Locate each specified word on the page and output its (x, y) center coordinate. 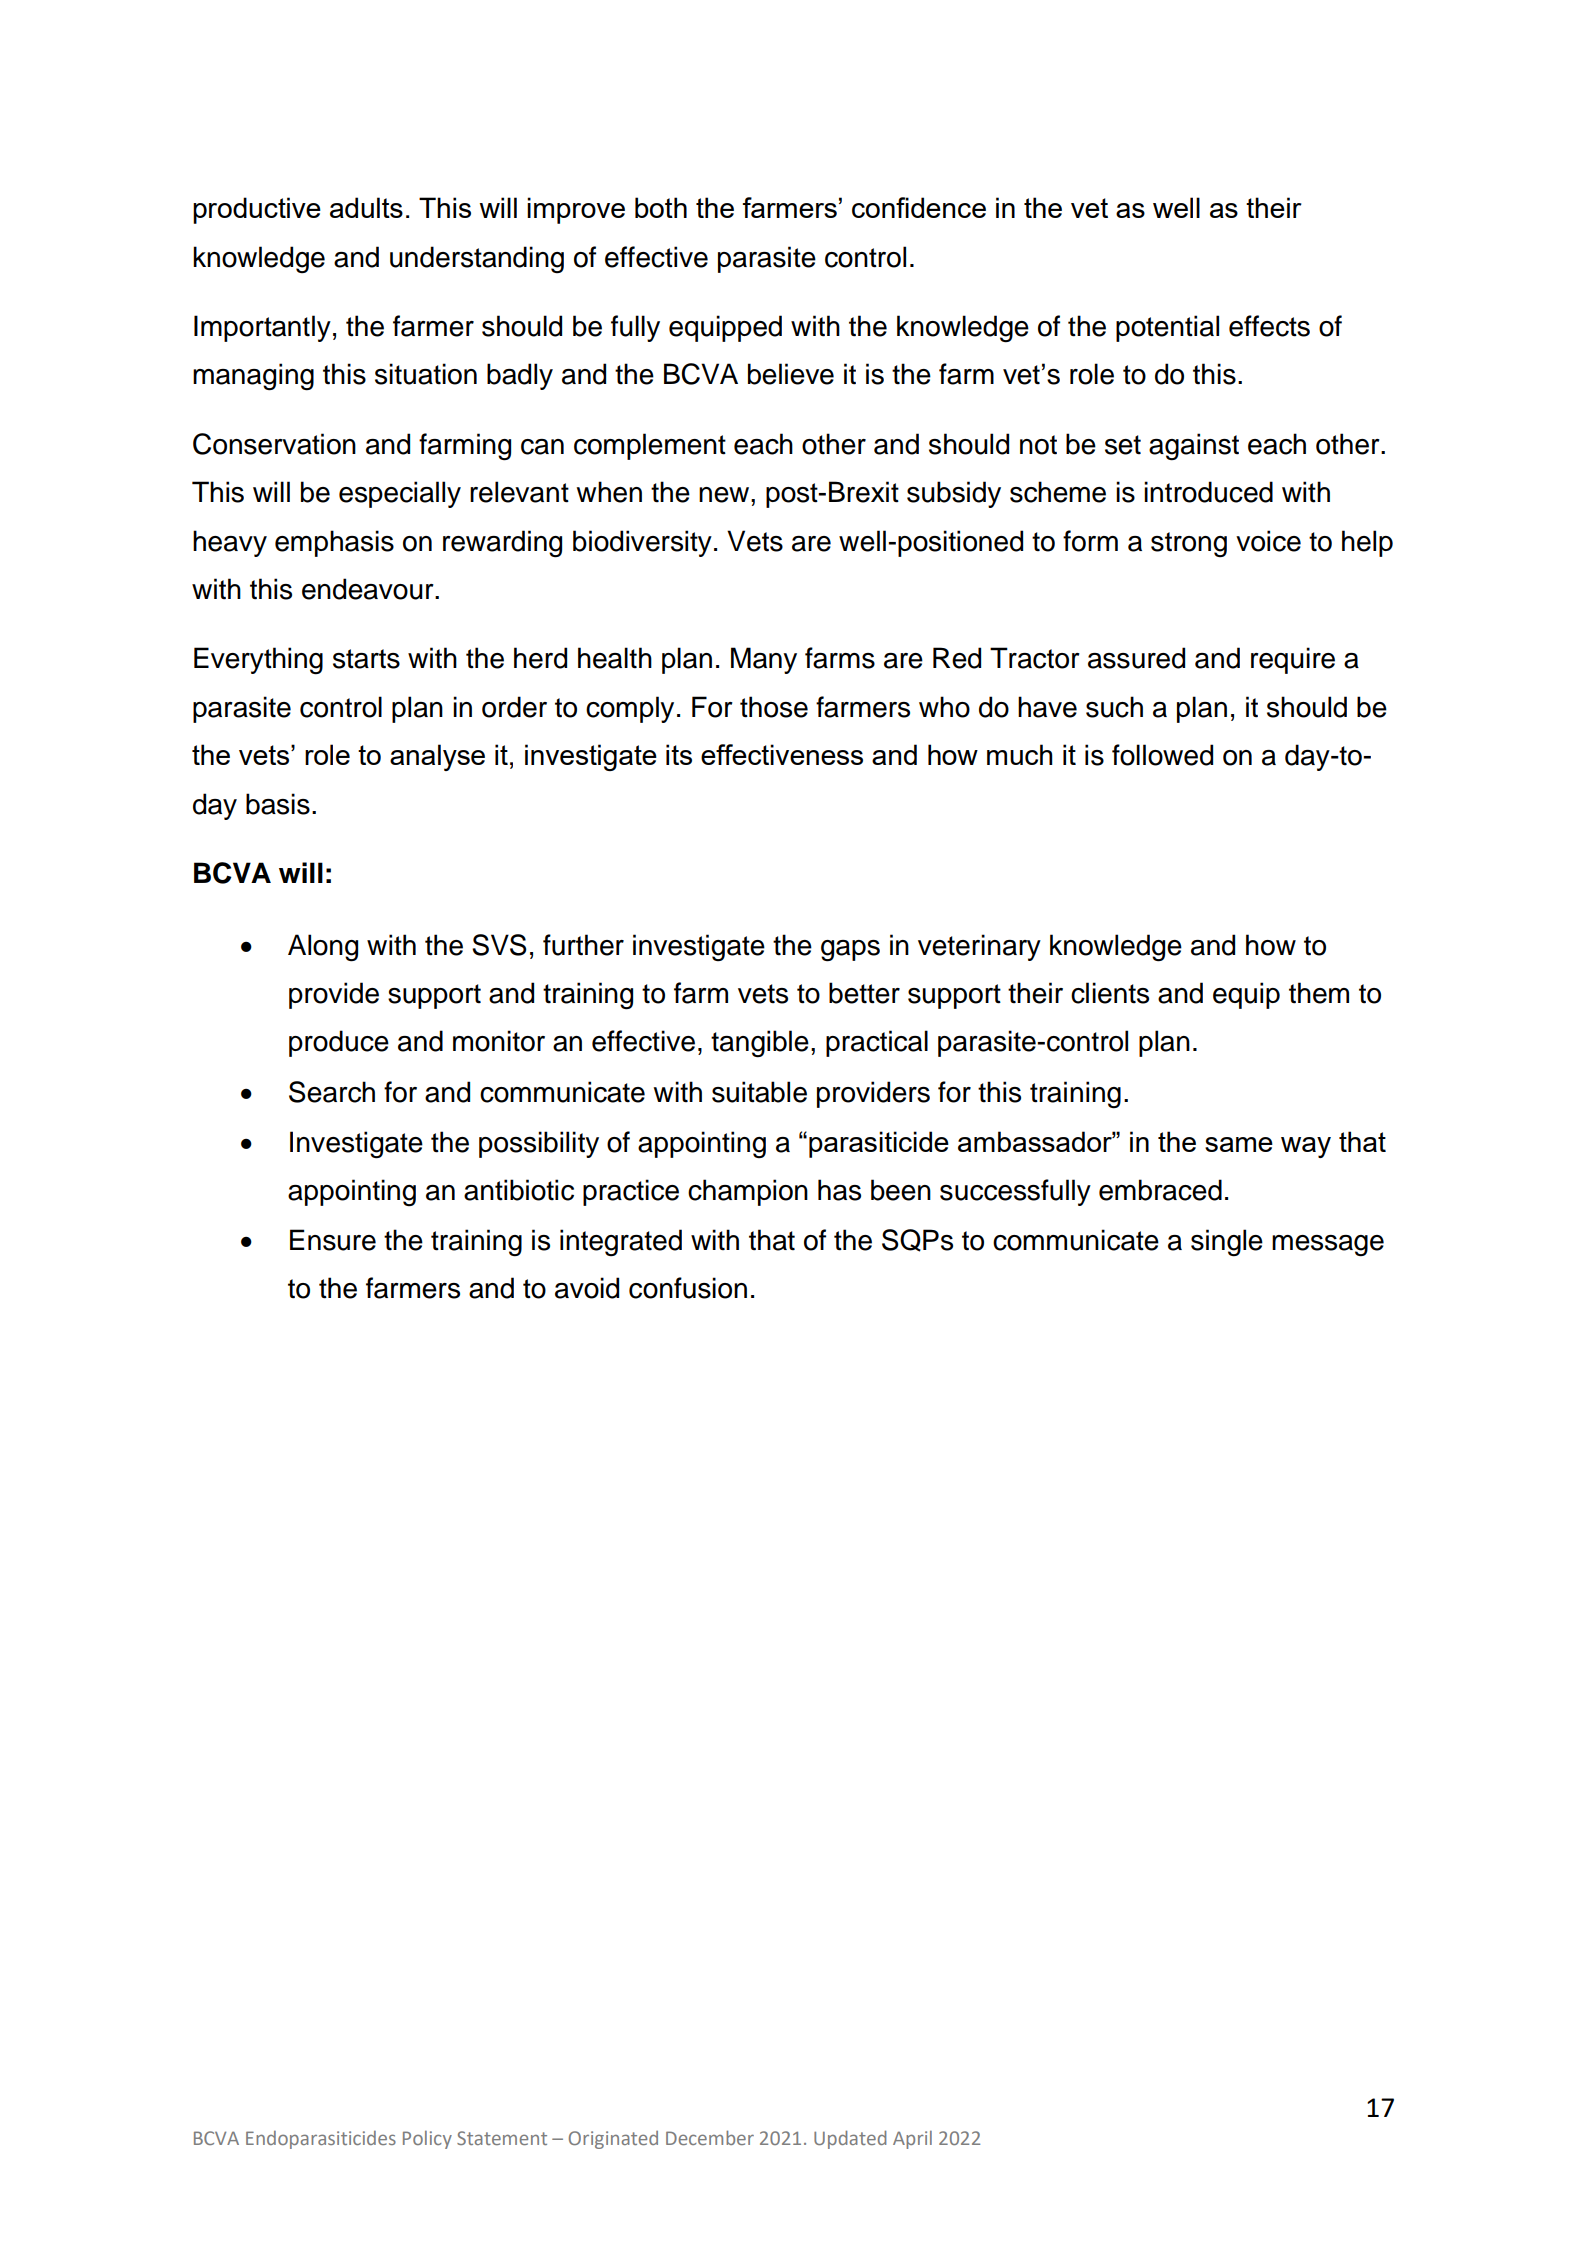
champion (748, 1192)
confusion (688, 1288)
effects (1269, 326)
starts (366, 659)
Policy (427, 2140)
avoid (587, 1288)
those (774, 707)
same (1239, 1144)
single (1227, 1243)
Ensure (333, 1240)
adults (366, 207)
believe (791, 374)
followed (1162, 755)
